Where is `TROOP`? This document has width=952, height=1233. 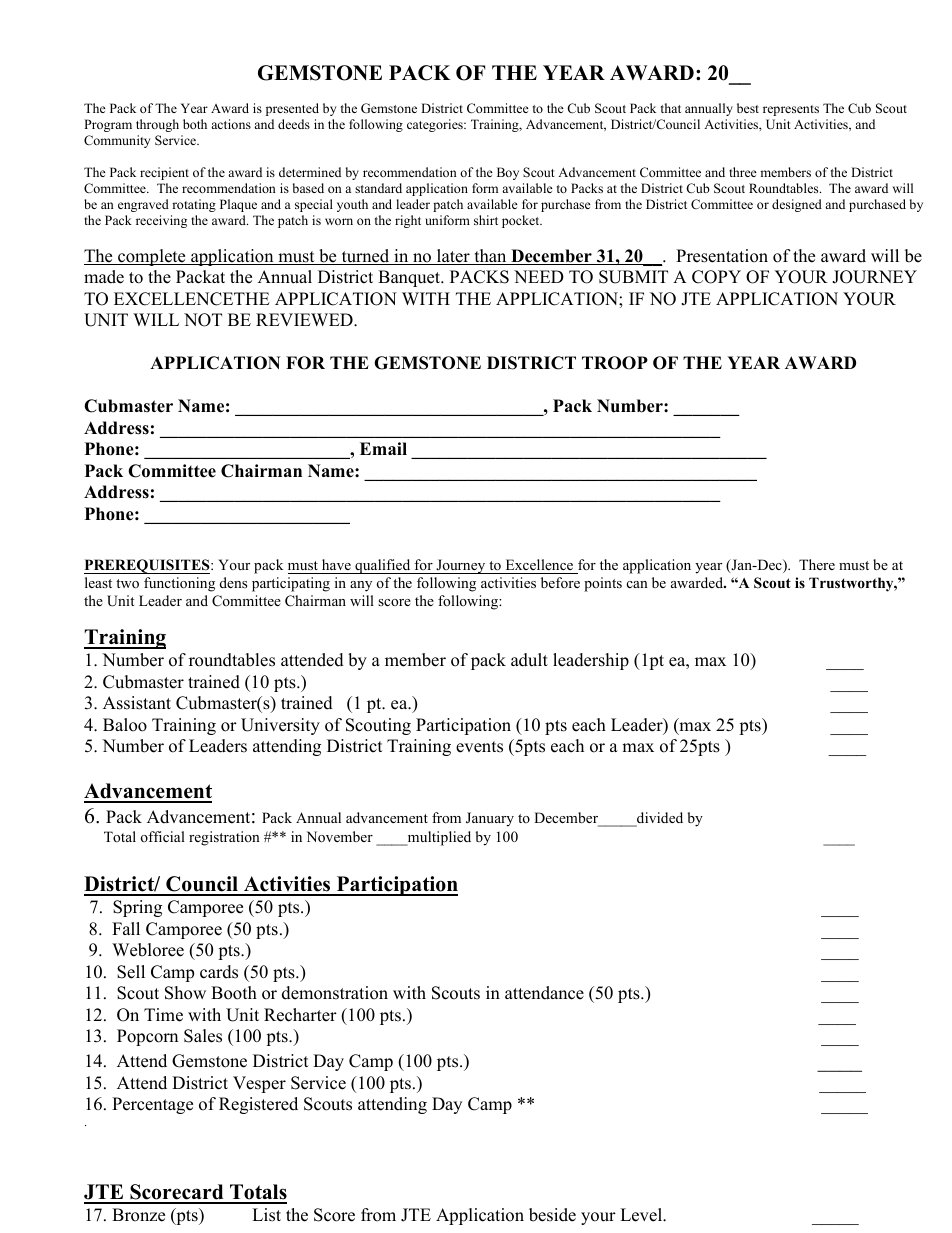
TROOP is located at coordinates (615, 363).
